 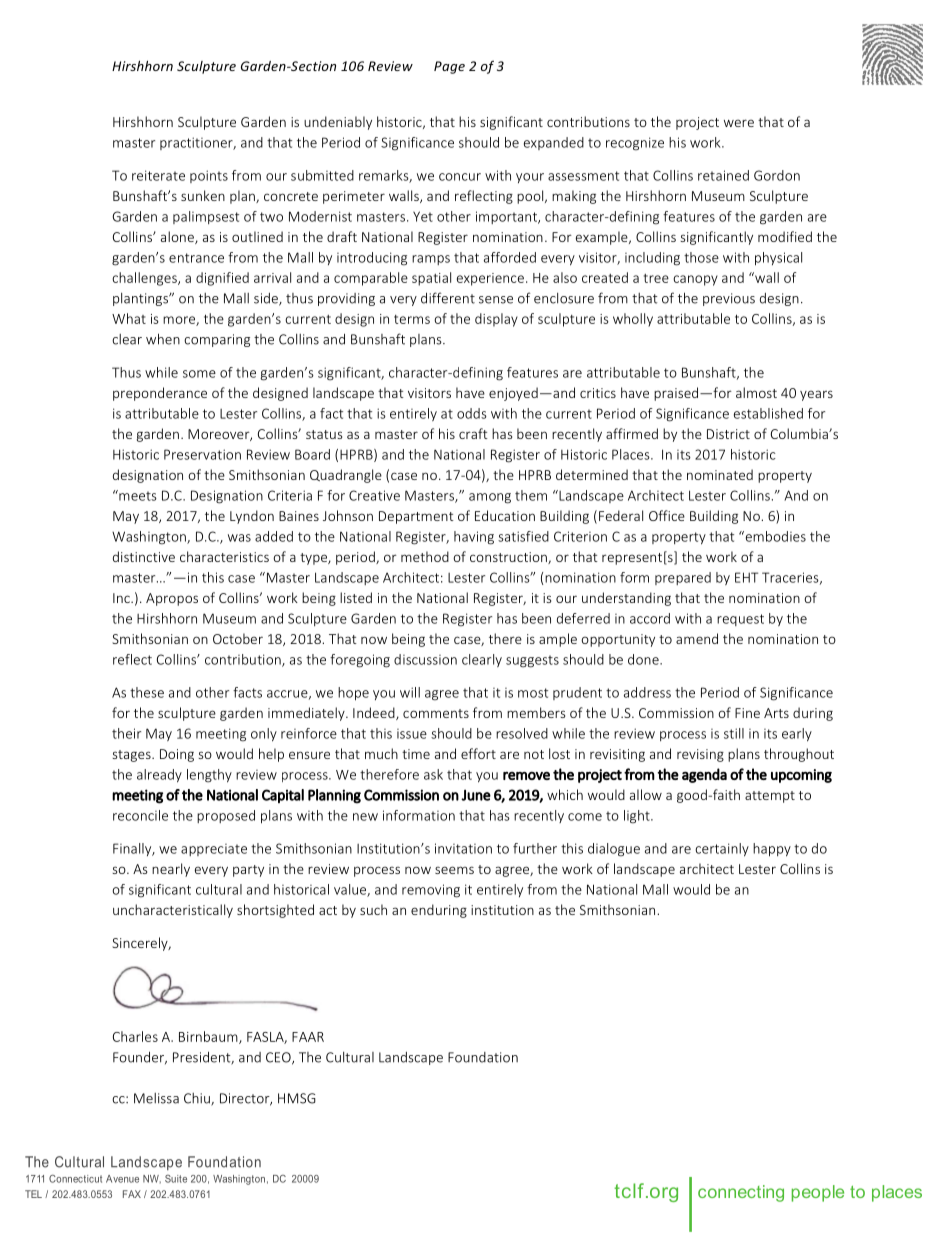 What do you see at coordinates (140, 815) in the page?
I see `reconcile` at bounding box center [140, 815].
